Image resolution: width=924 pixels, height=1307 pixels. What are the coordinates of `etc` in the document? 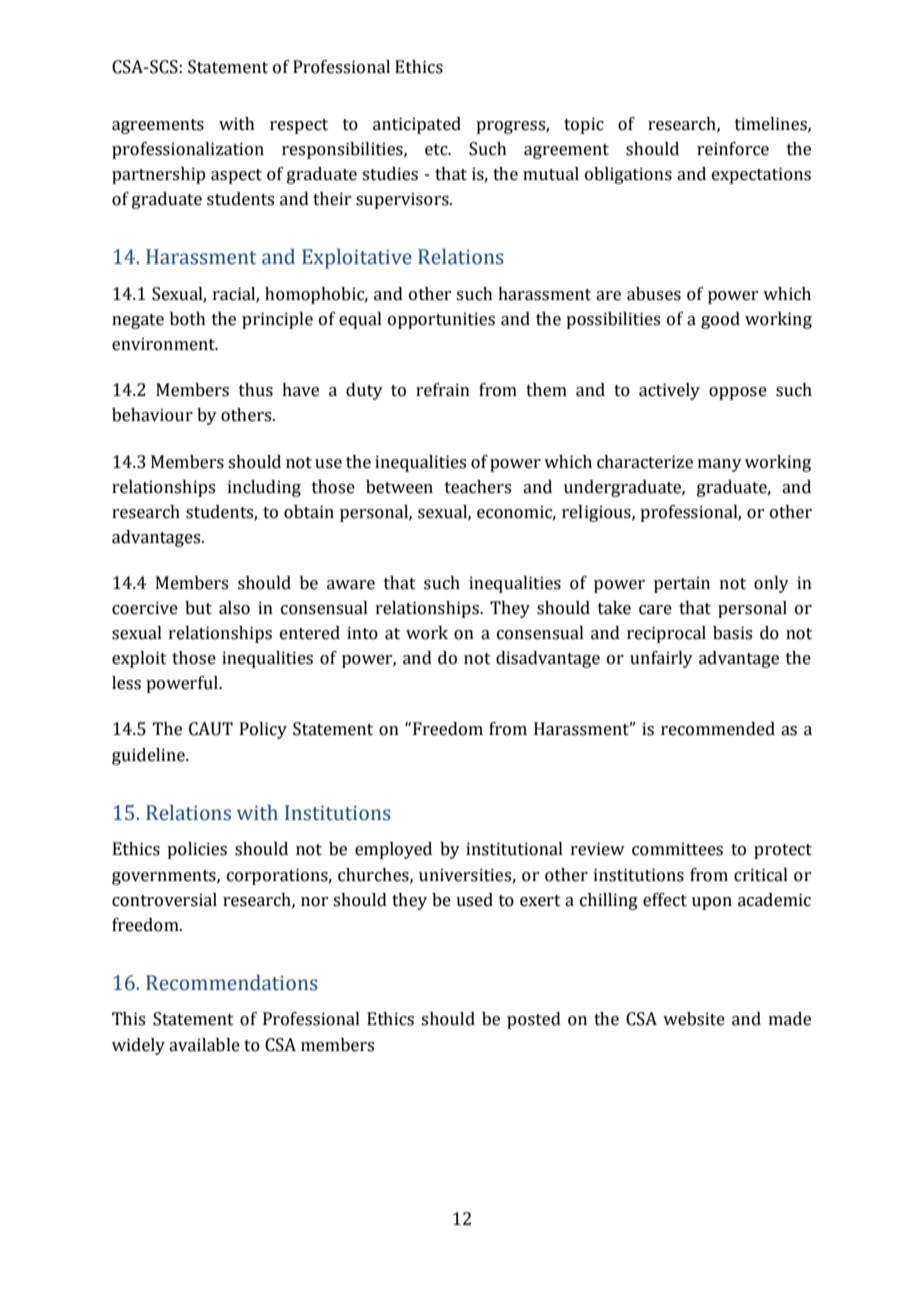 It's located at (437, 150).
